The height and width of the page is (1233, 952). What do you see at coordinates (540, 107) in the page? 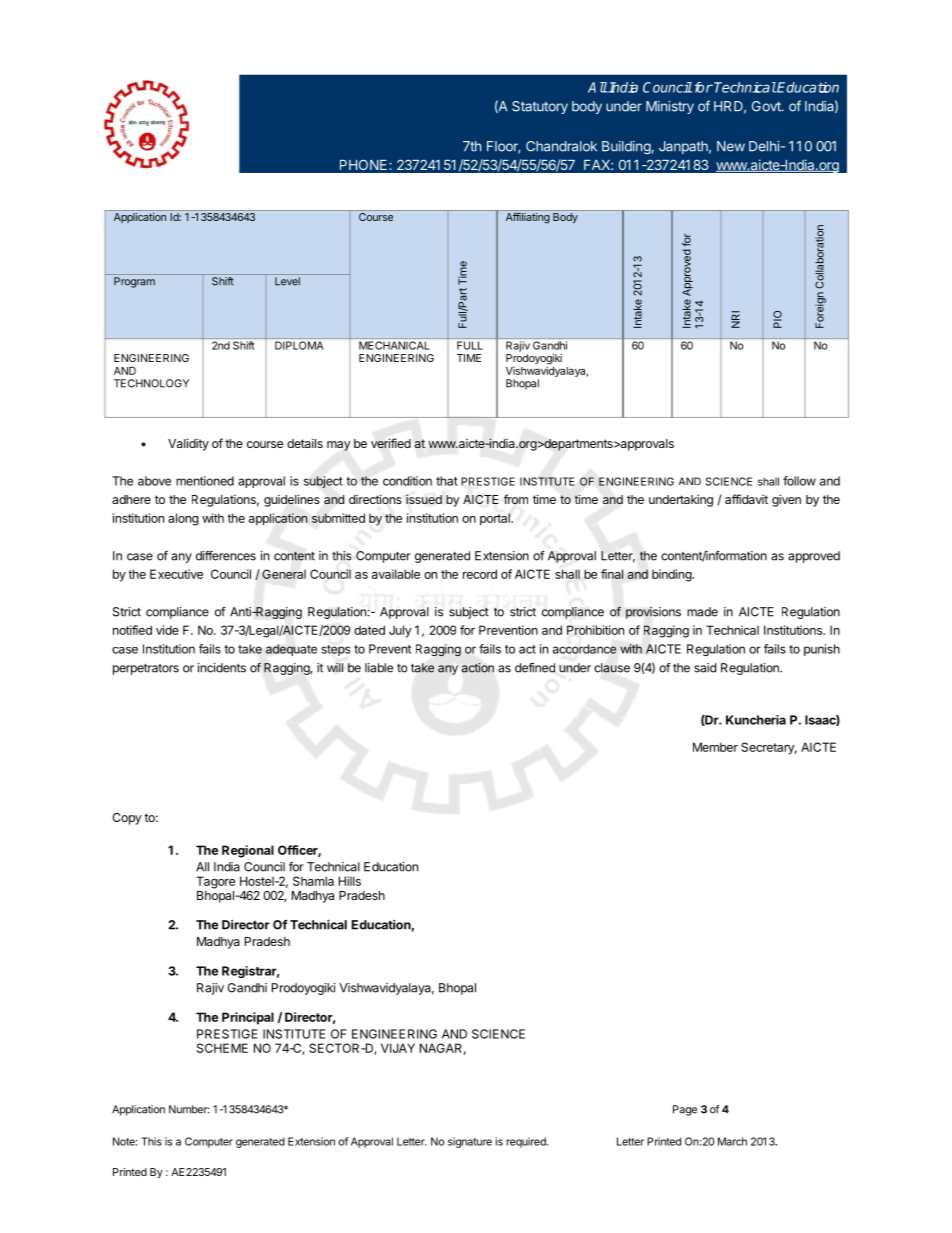
I see `Statutory` at bounding box center [540, 107].
